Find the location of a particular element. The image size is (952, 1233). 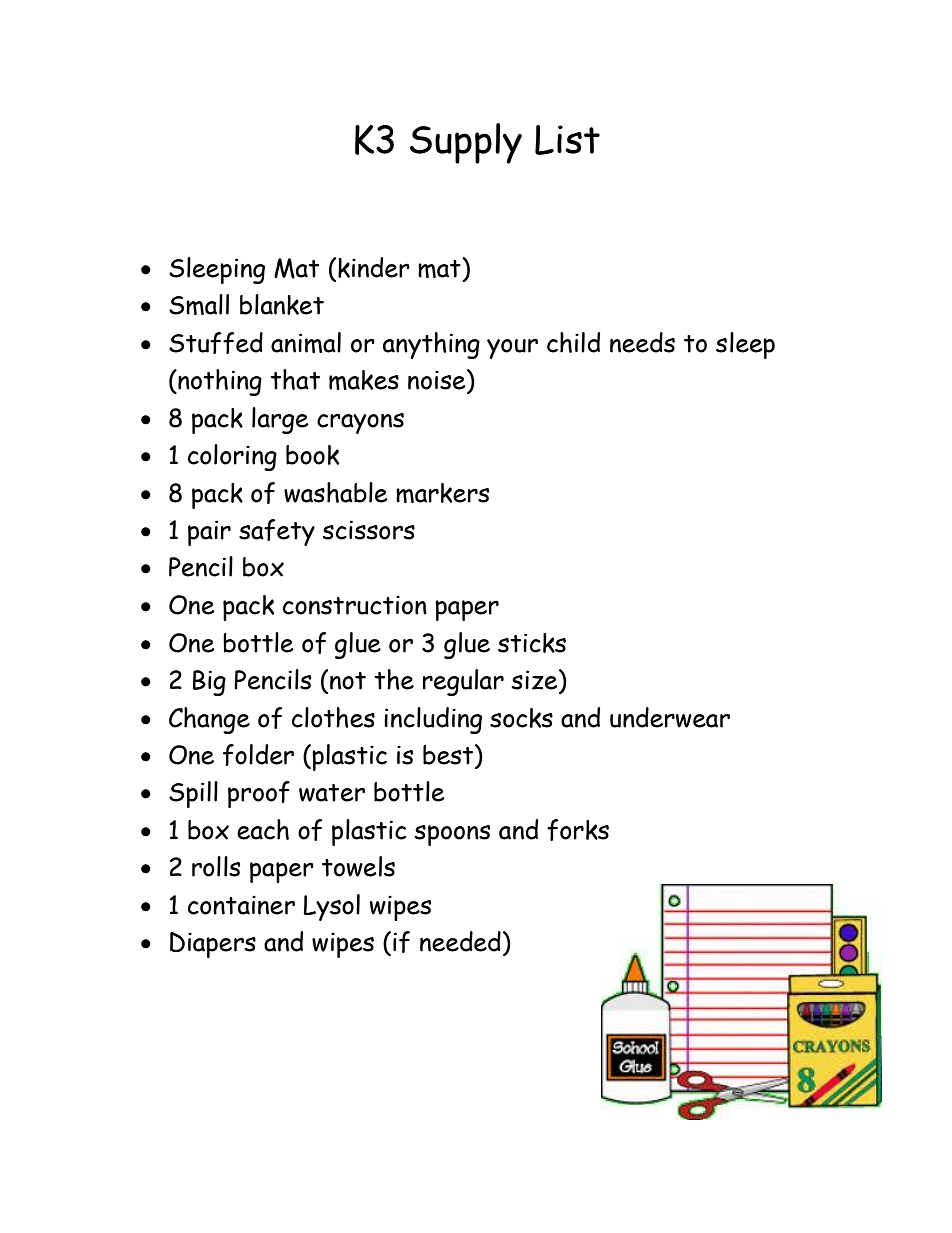

container is located at coordinates (241, 905).
